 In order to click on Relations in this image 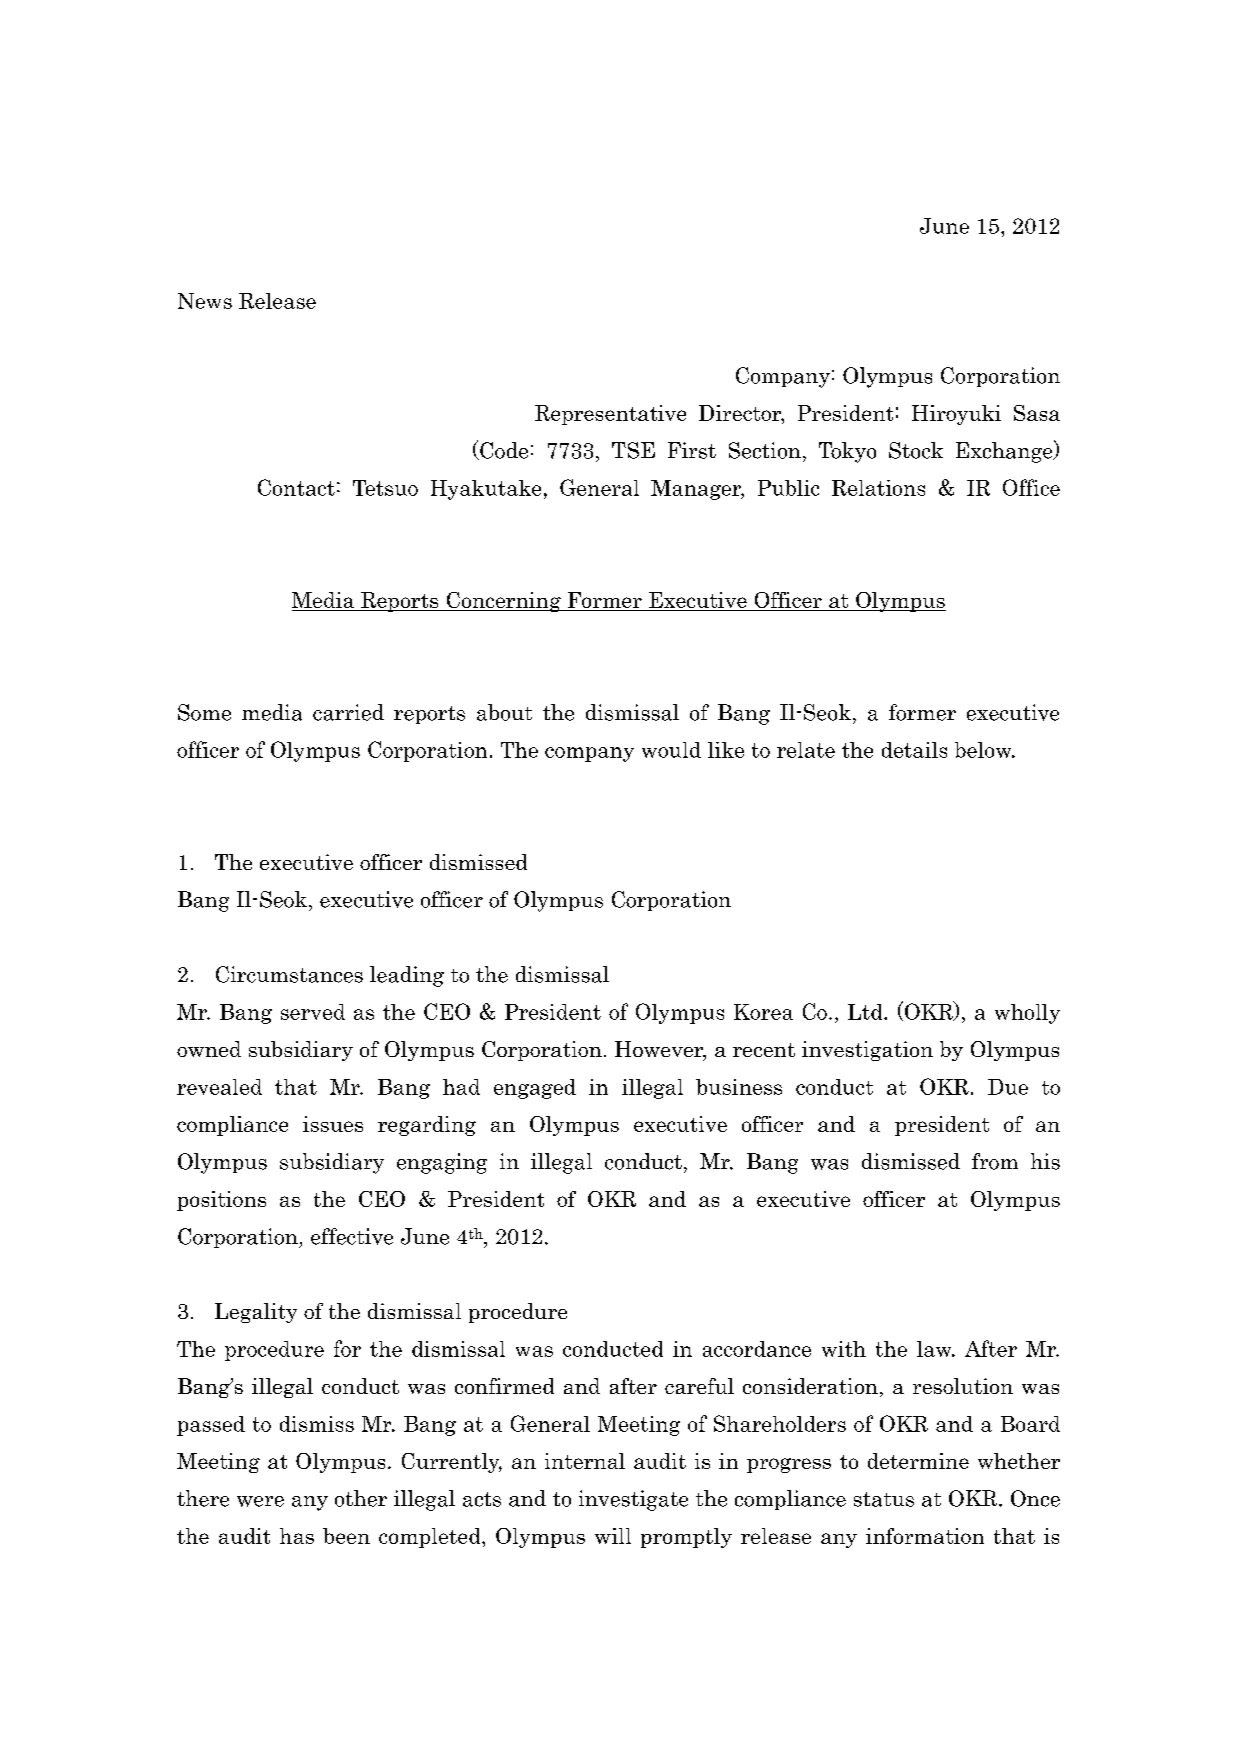, I will do `click(878, 488)`.
